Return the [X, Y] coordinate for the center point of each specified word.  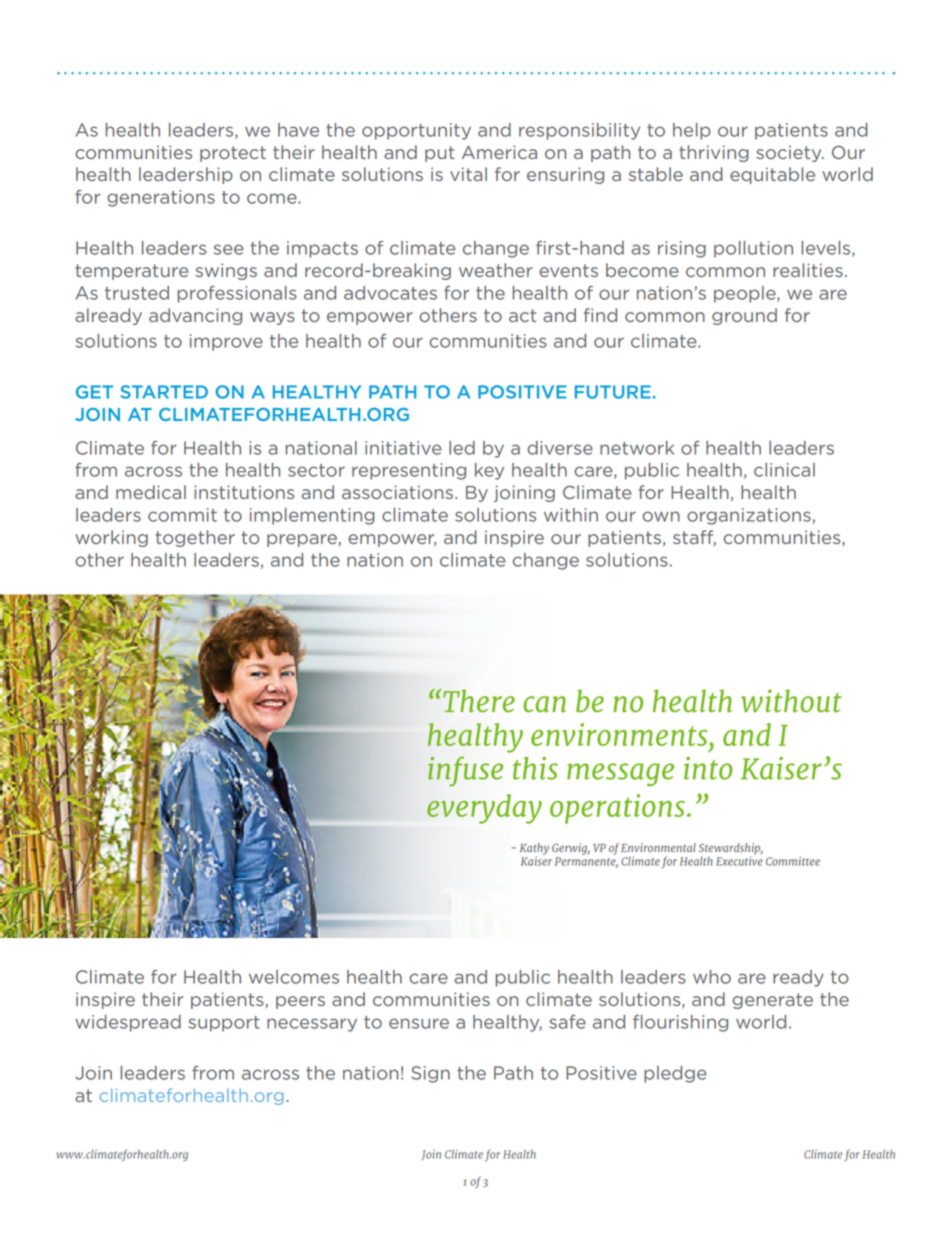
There [478, 701]
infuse [465, 771]
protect [233, 154]
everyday [484, 809]
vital [468, 174]
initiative [403, 448]
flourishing [680, 1023]
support [224, 1024]
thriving [714, 153]
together [195, 538]
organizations [749, 516]
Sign [430, 1074]
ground [744, 316]
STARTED [164, 392]
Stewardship [731, 849]
